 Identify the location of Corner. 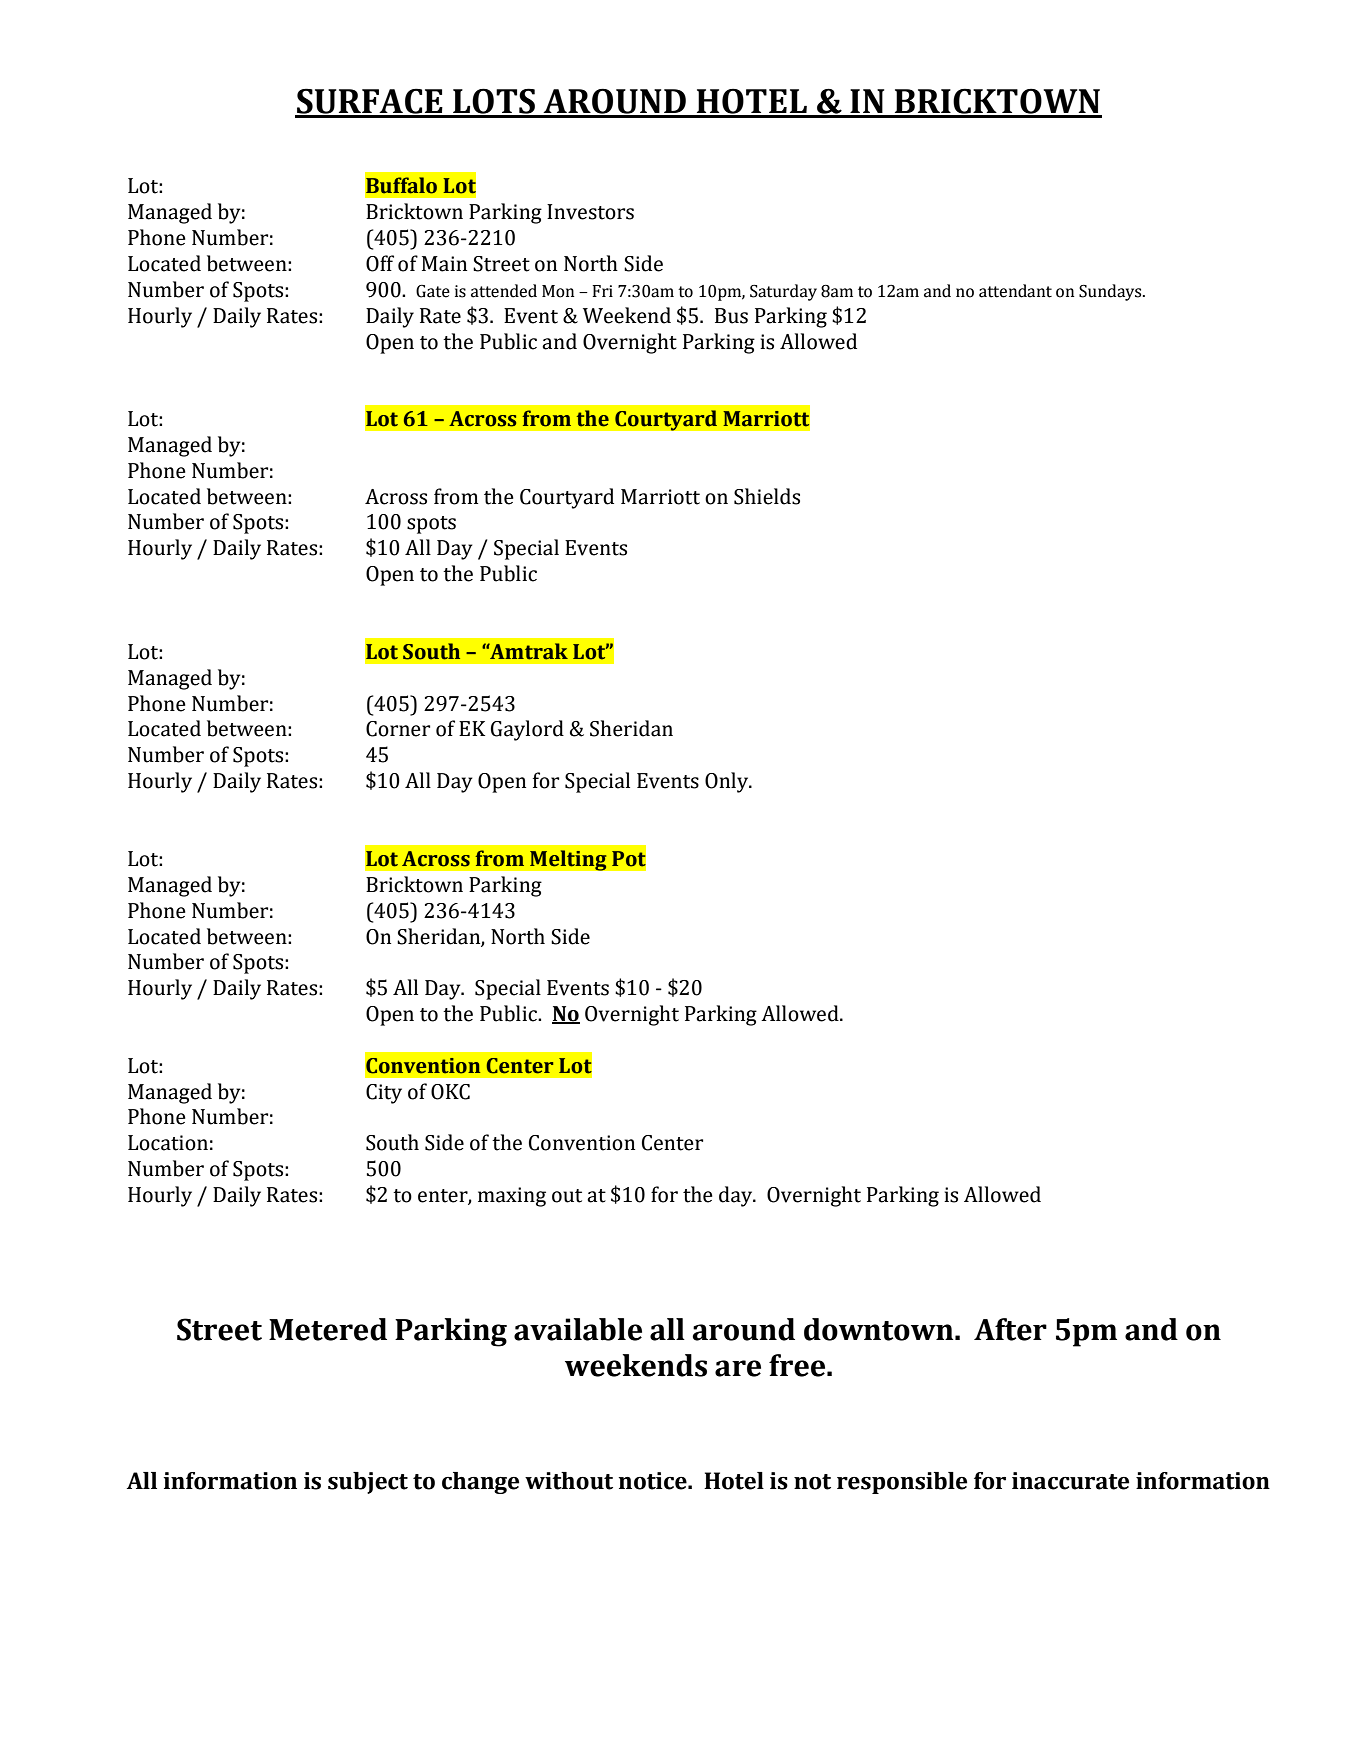
(398, 729).
